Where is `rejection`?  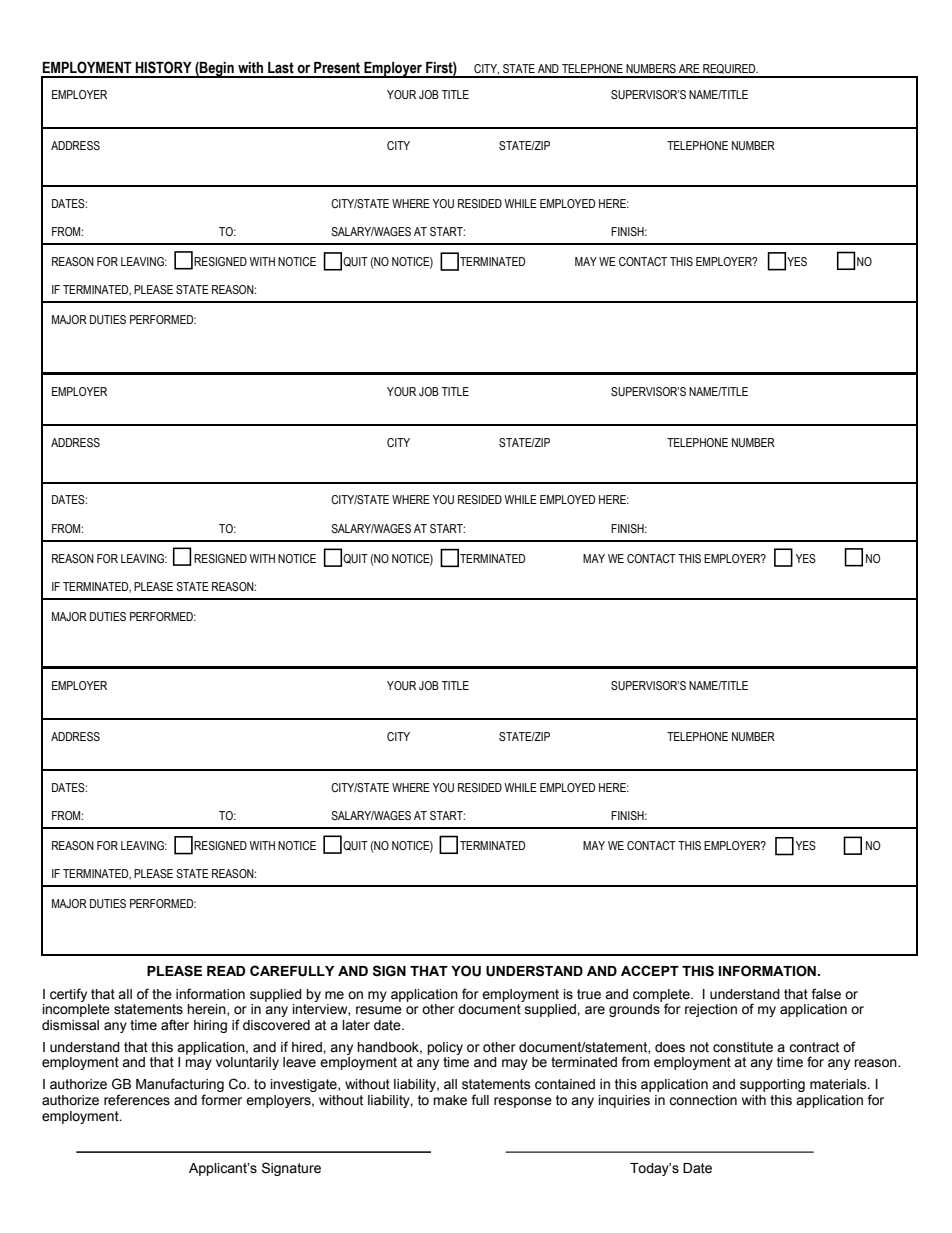 rejection is located at coordinates (711, 1010).
